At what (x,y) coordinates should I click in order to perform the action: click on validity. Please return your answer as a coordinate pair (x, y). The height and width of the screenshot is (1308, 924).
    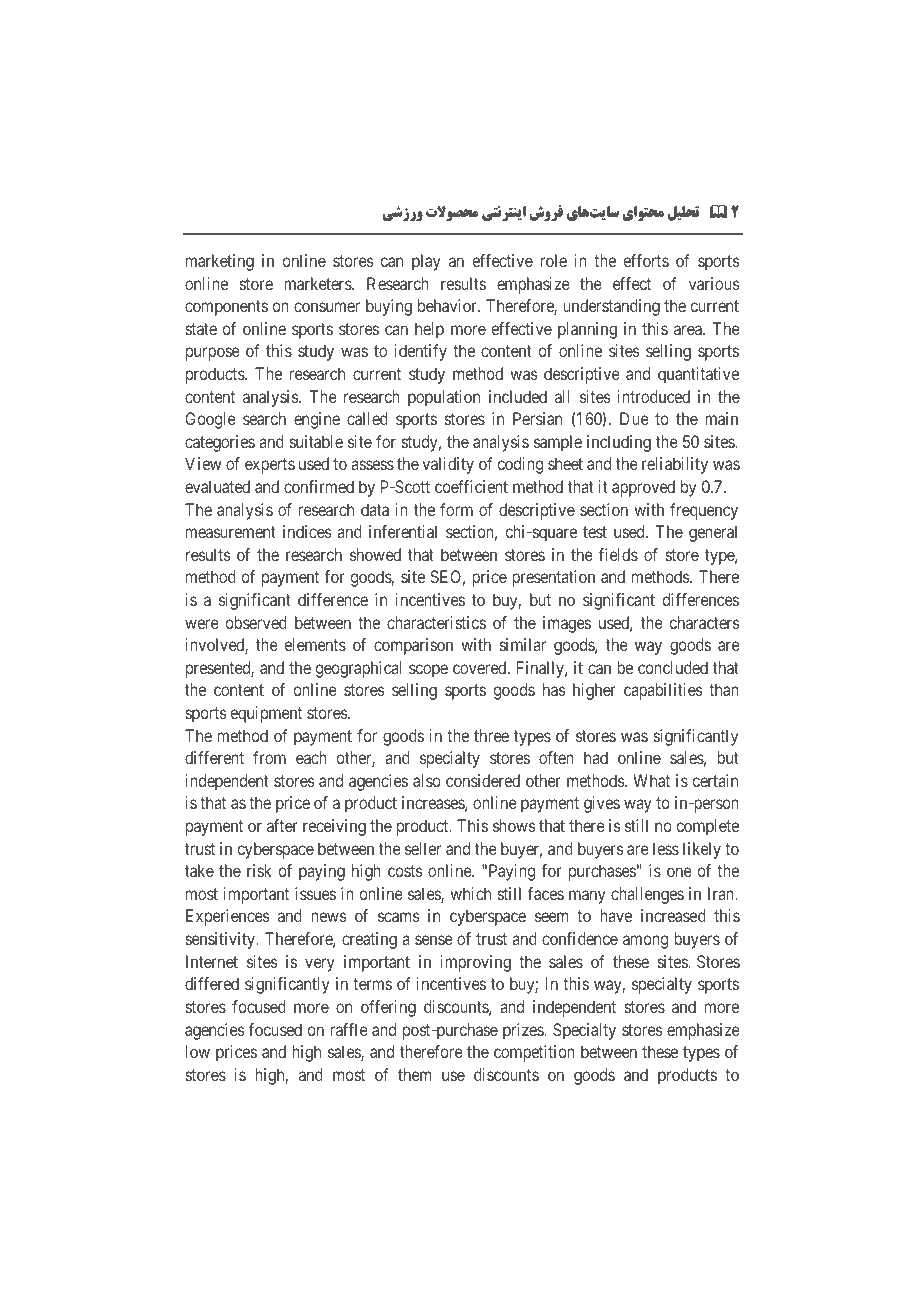
    Looking at the image, I should click on (448, 465).
